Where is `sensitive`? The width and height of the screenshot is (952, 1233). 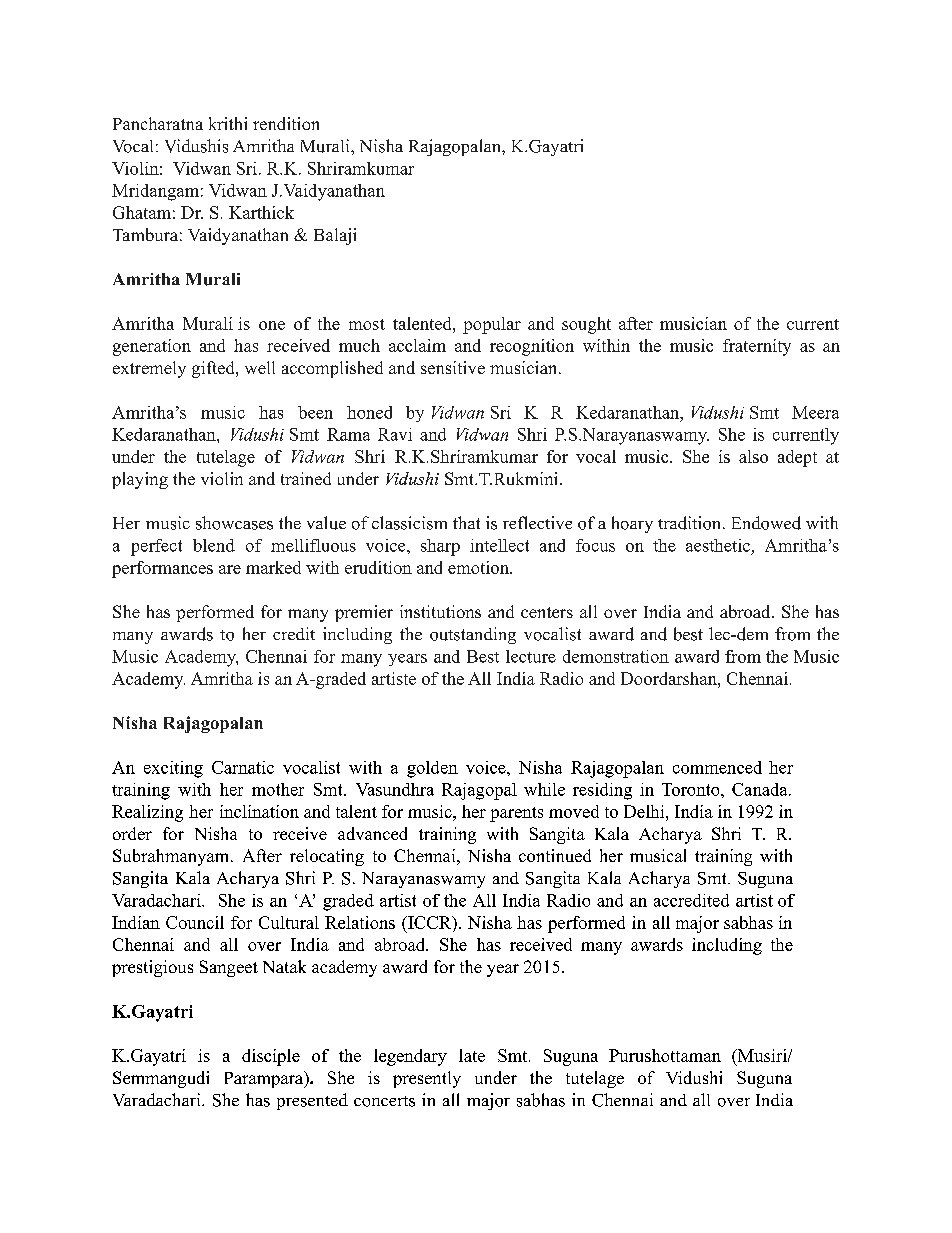 sensitive is located at coordinates (453, 367).
